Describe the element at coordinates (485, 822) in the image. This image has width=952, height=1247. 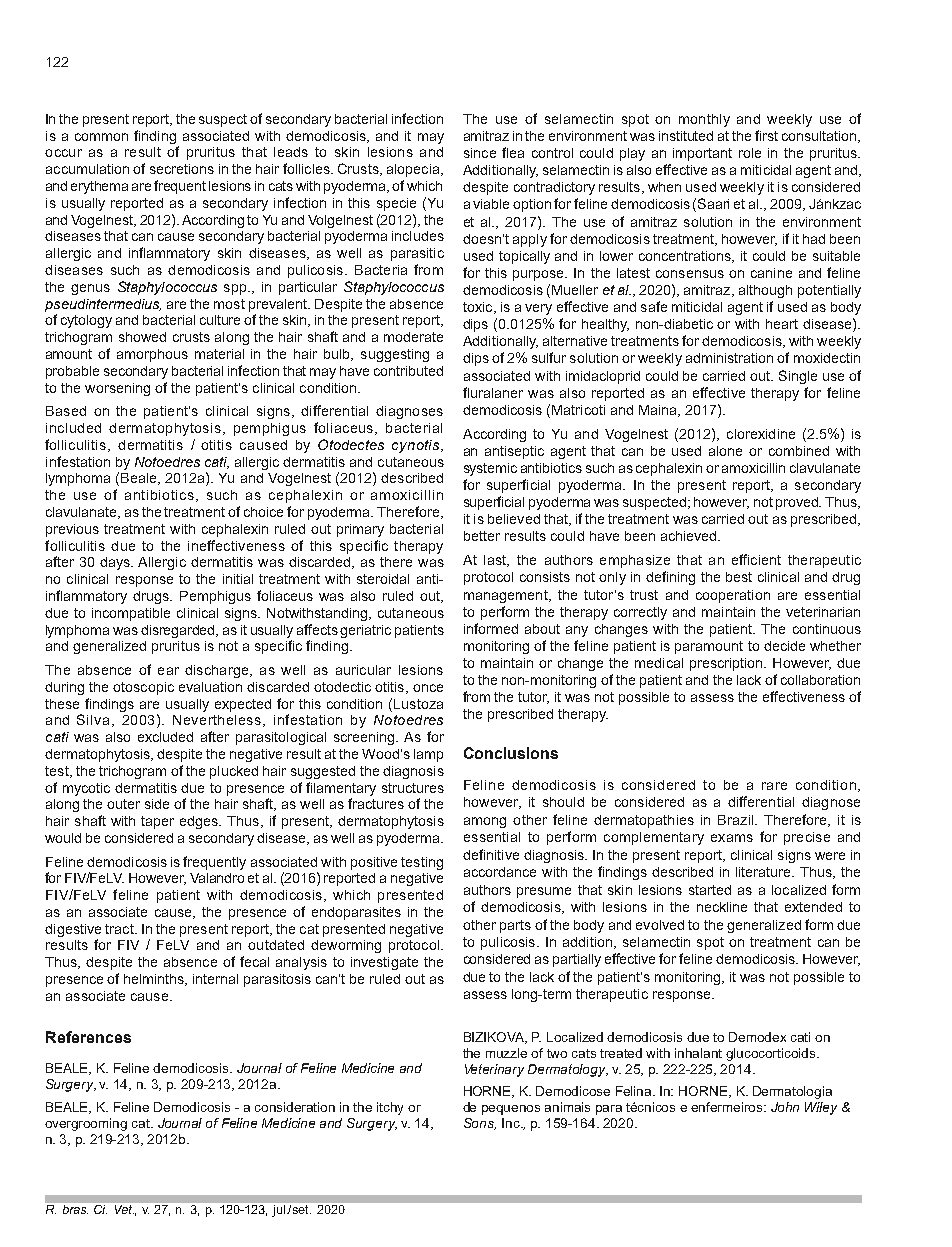
I see `among` at that location.
